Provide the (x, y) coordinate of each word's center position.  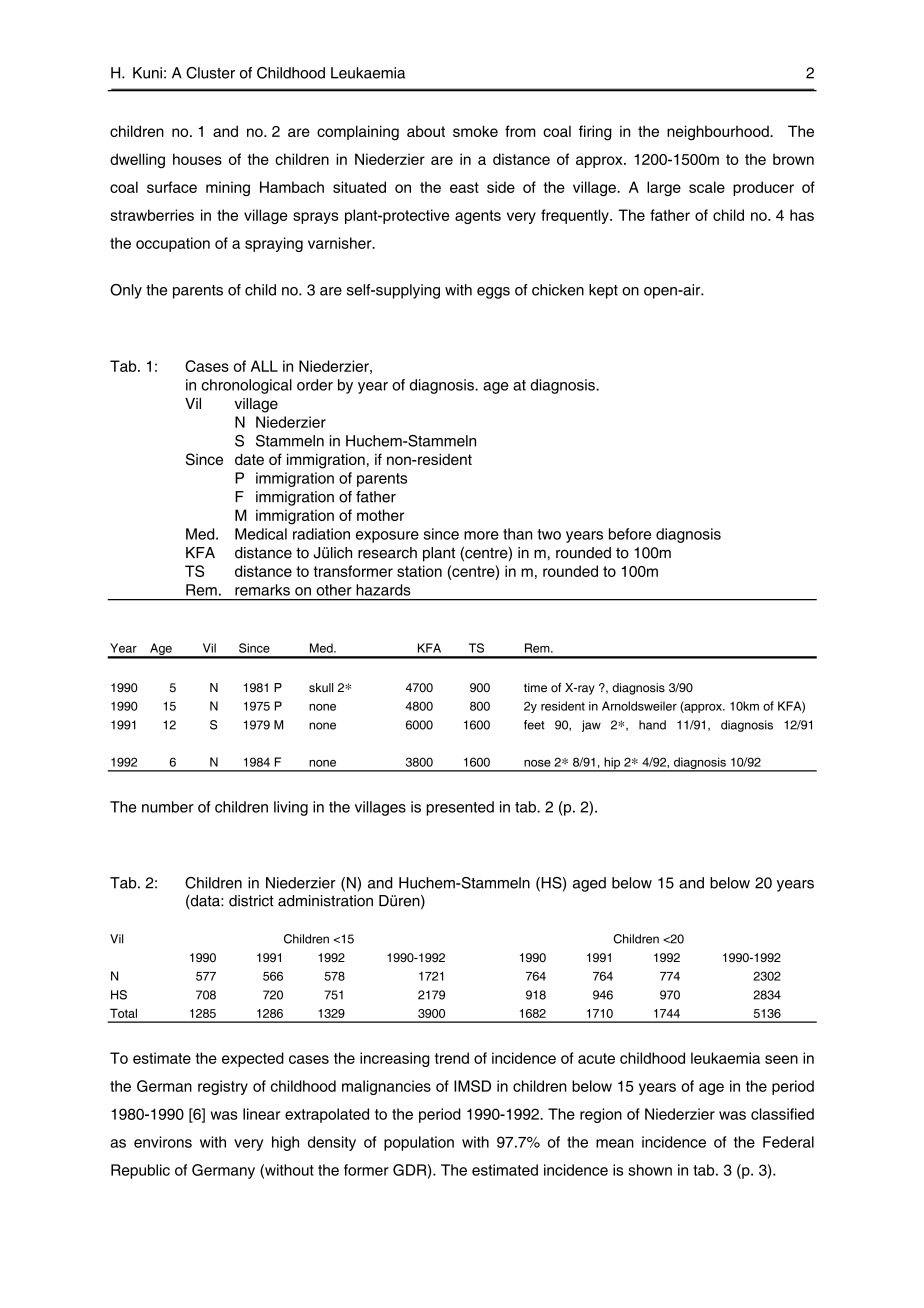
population (419, 1143)
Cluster (210, 73)
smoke (475, 131)
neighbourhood (719, 133)
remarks (262, 590)
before (630, 534)
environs (163, 1142)
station (419, 571)
